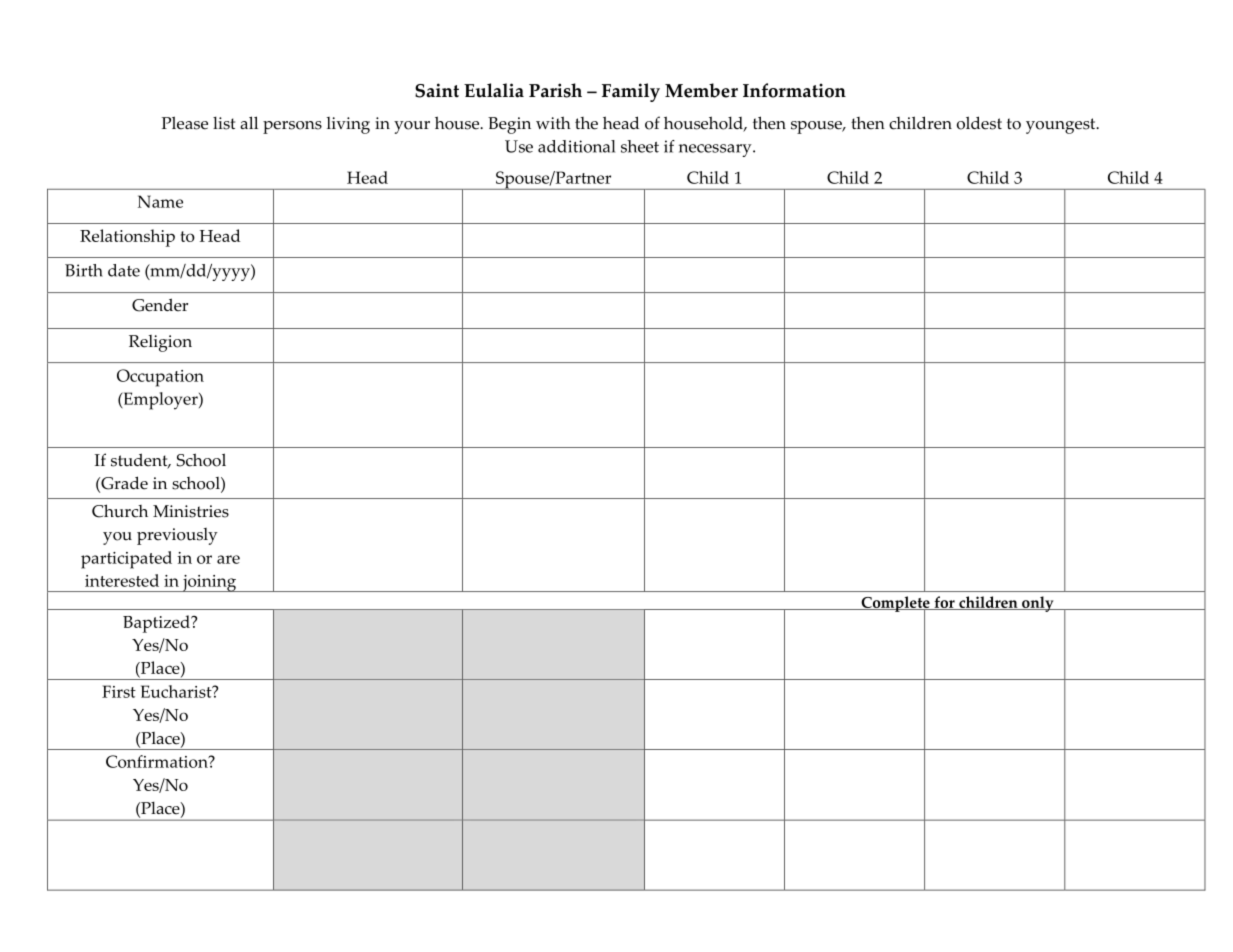  I want to click on with, so click(553, 122).
